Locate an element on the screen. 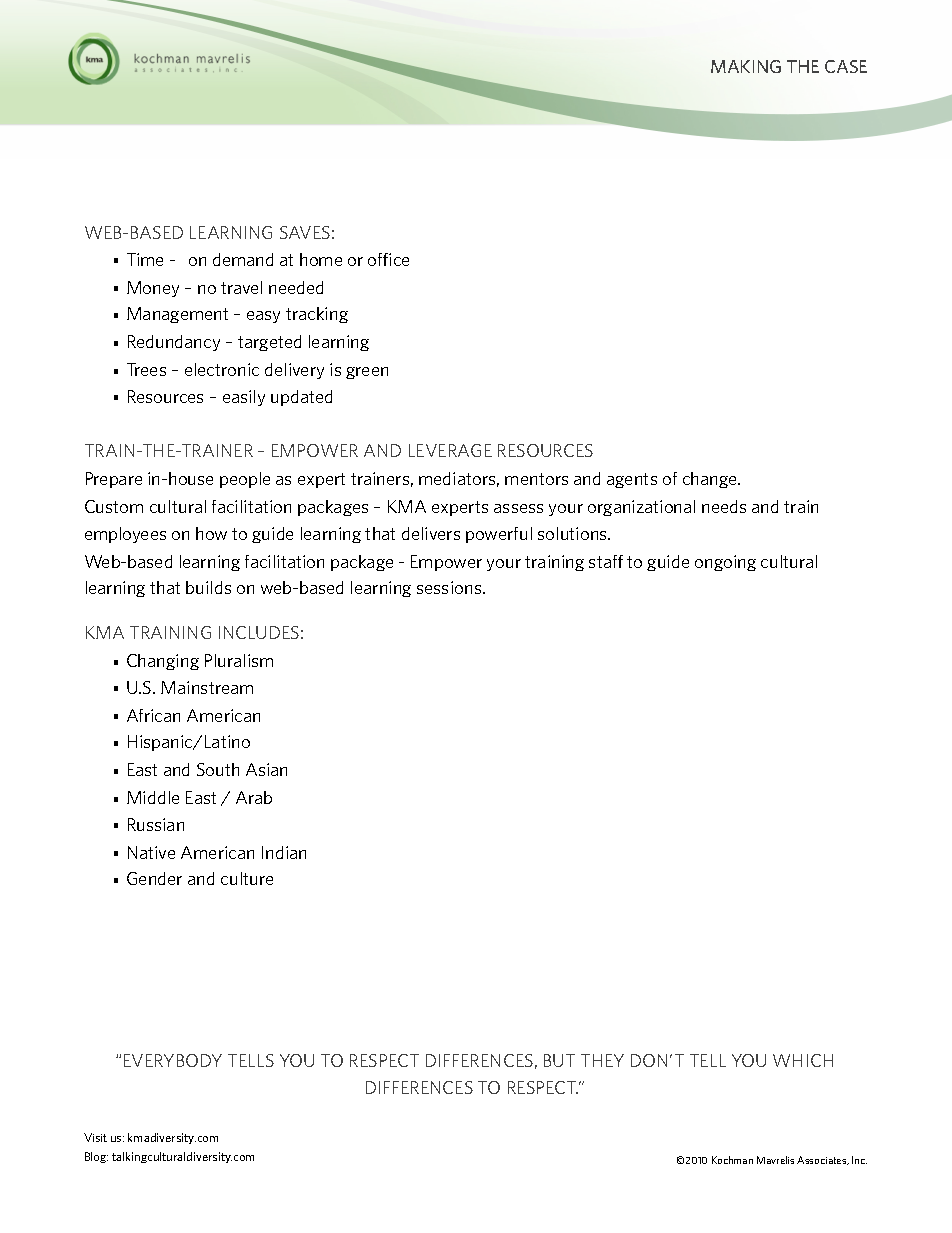 This screenshot has width=952, height=1233. sessions is located at coordinates (450, 587).
